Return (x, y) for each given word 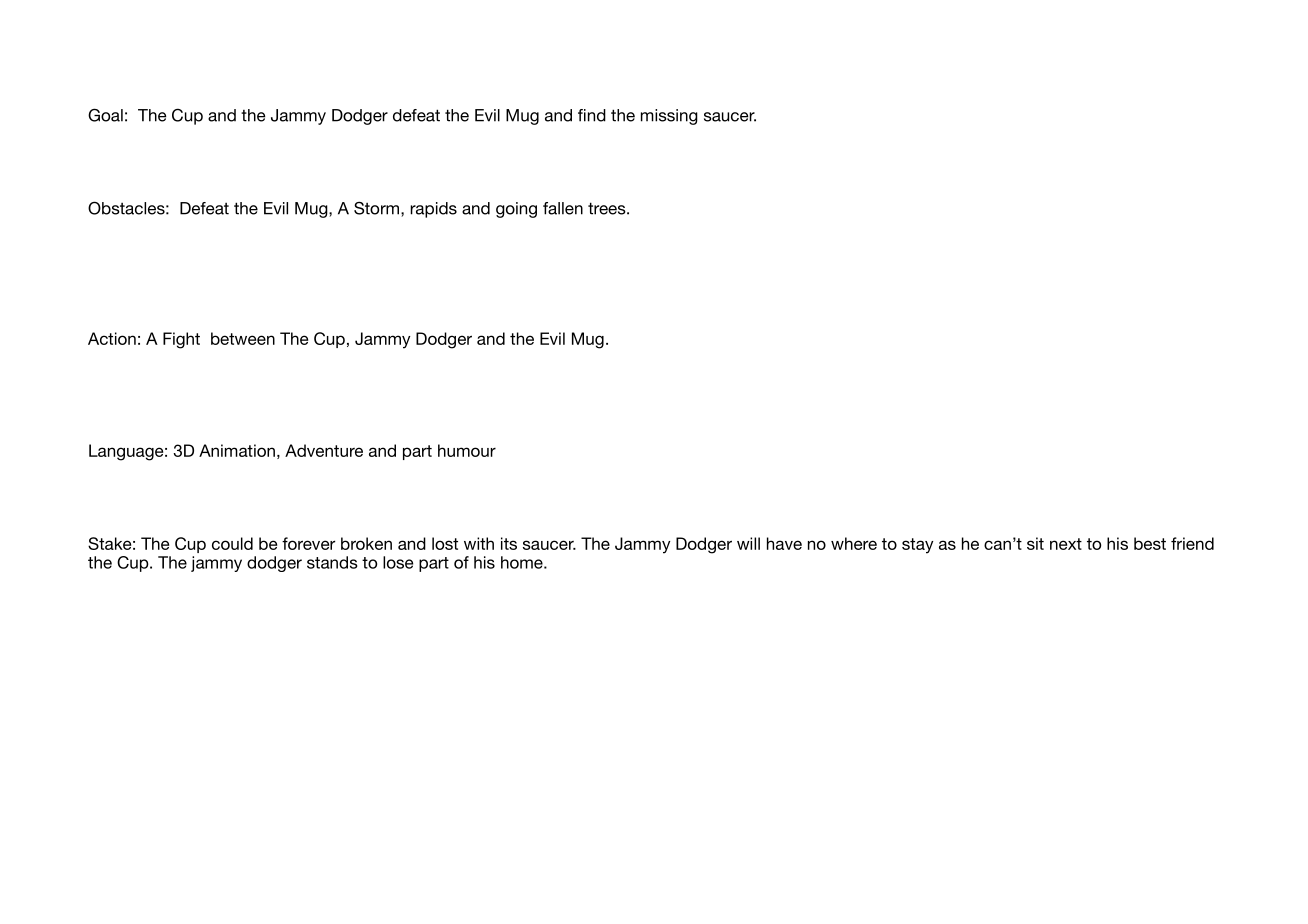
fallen (563, 208)
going (516, 210)
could (232, 543)
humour (467, 450)
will (748, 543)
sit (1035, 543)
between (243, 338)
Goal (105, 115)
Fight (181, 340)
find (592, 115)
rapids (433, 210)
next (1066, 544)
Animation (237, 450)
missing (669, 117)
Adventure (324, 450)
